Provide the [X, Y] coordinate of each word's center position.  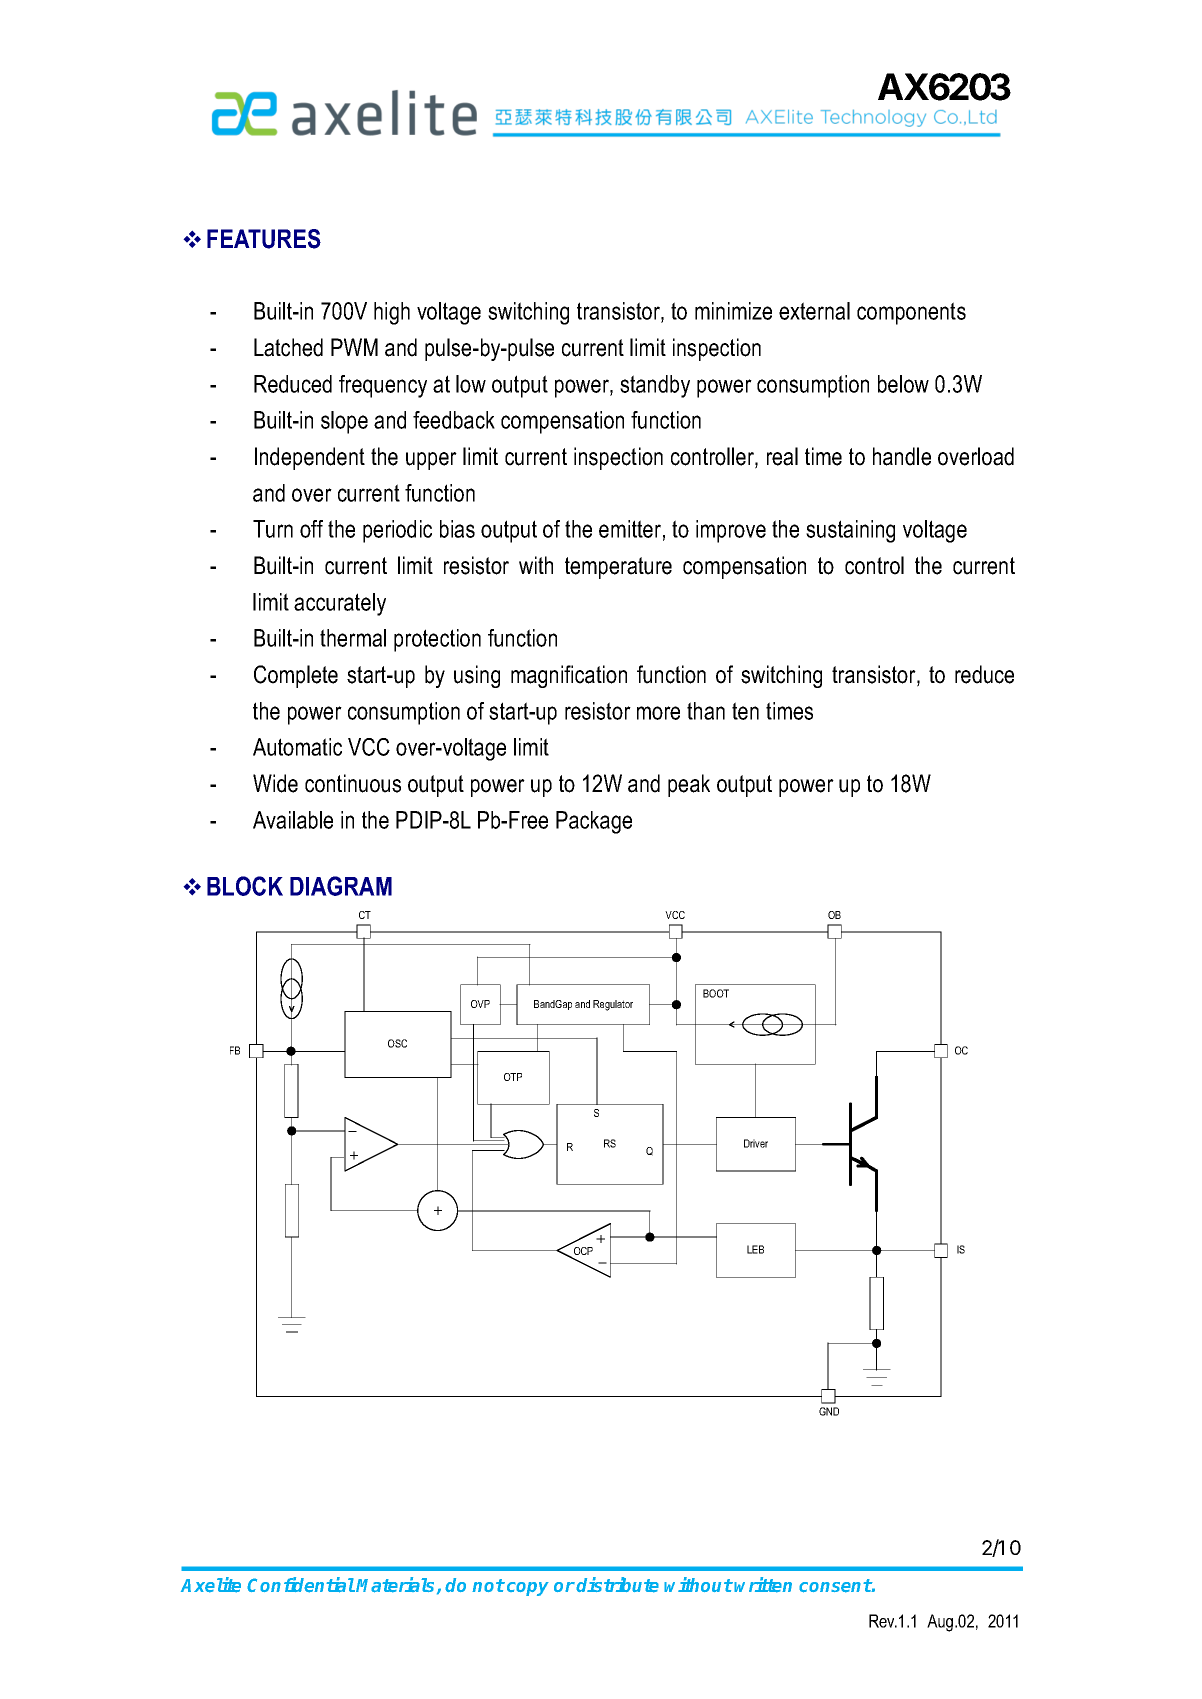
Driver [756, 1143]
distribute [617, 1585]
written [763, 1585]
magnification [569, 676]
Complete [296, 676]
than [706, 711]
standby [655, 386]
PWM [354, 347]
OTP [513, 1077]
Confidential [301, 1585]
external [814, 311]
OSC [397, 1043]
